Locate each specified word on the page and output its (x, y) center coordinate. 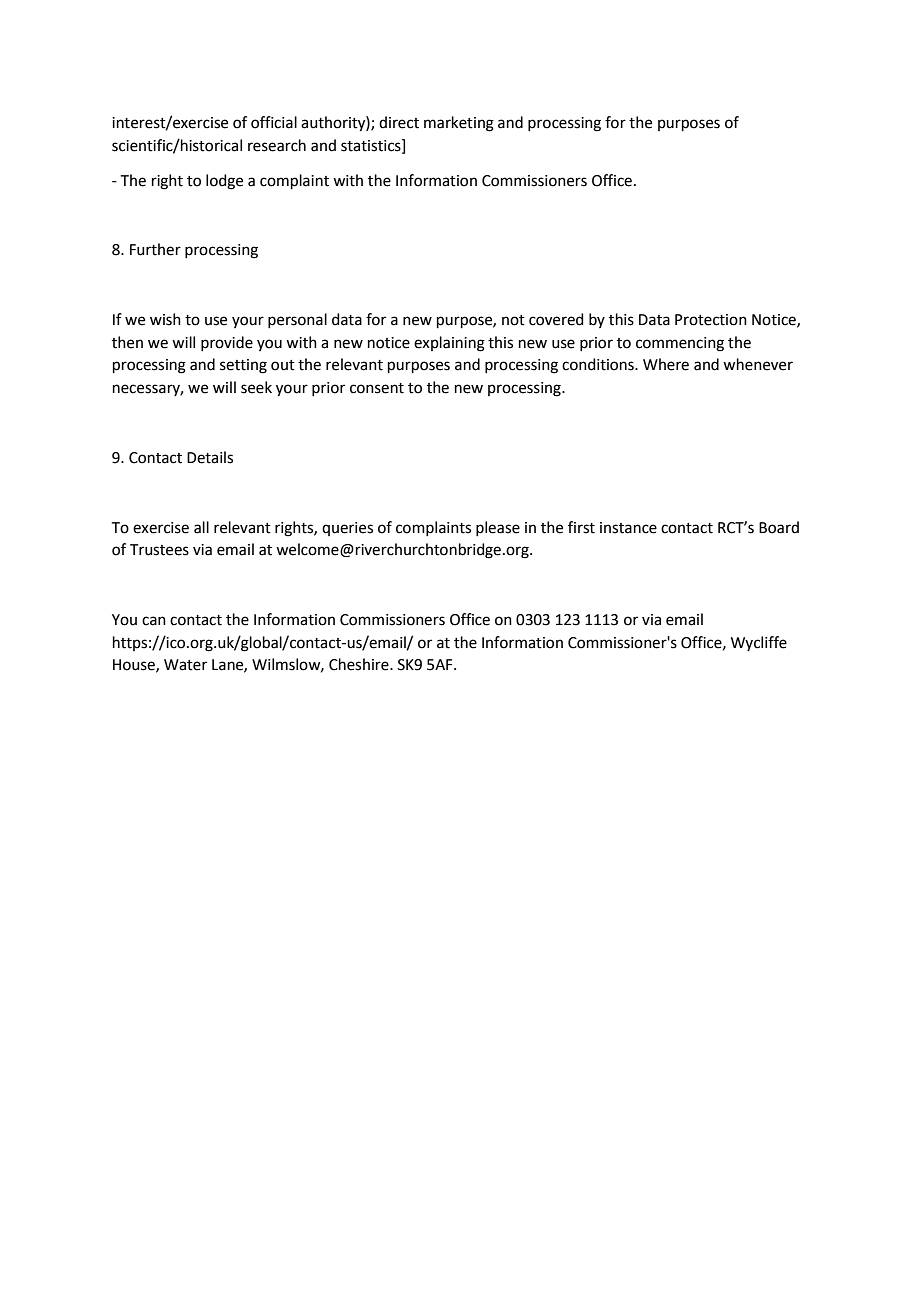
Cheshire (360, 664)
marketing (459, 124)
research (277, 145)
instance (628, 528)
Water (185, 665)
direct (399, 122)
